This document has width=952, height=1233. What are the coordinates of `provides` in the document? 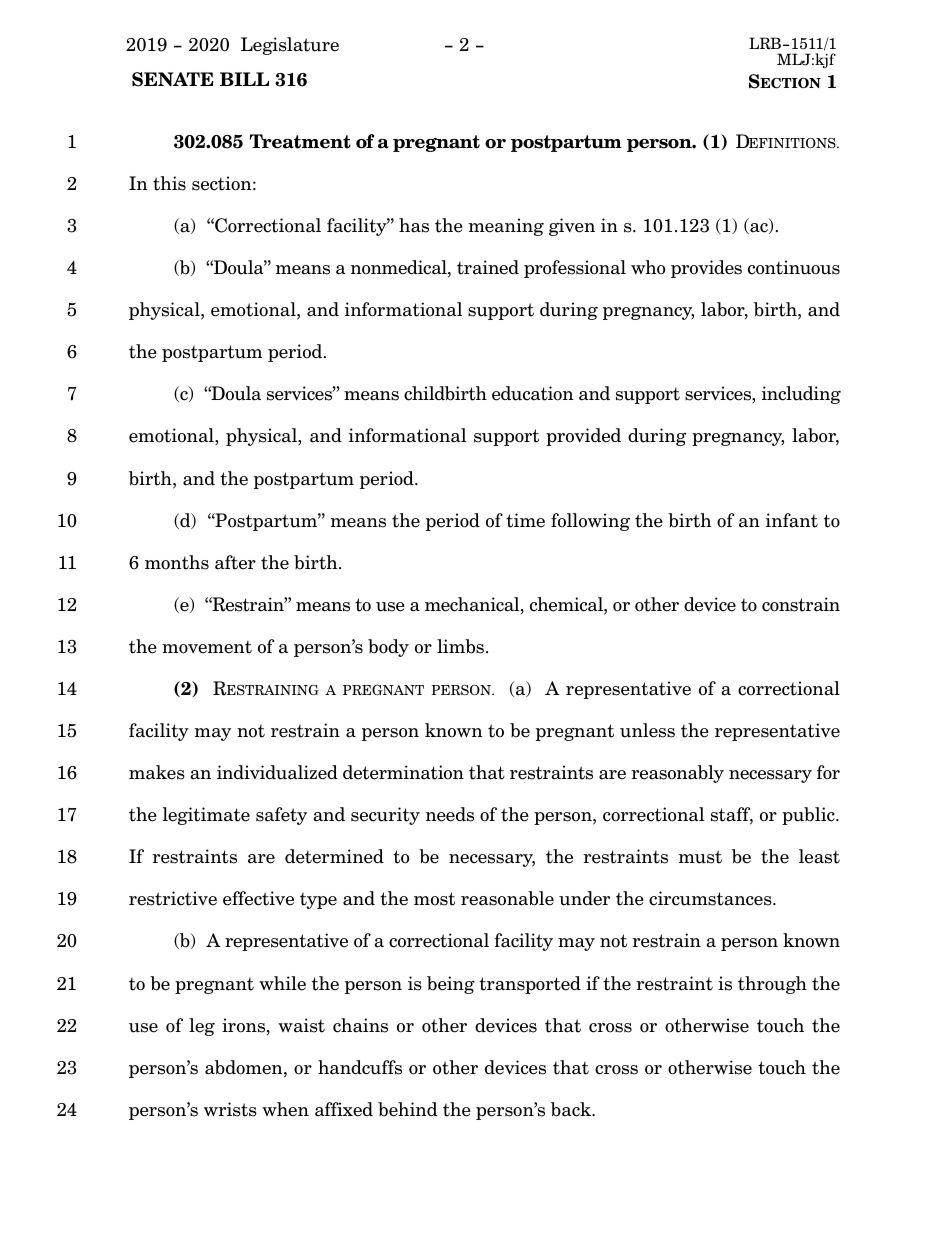 It's located at (706, 269).
